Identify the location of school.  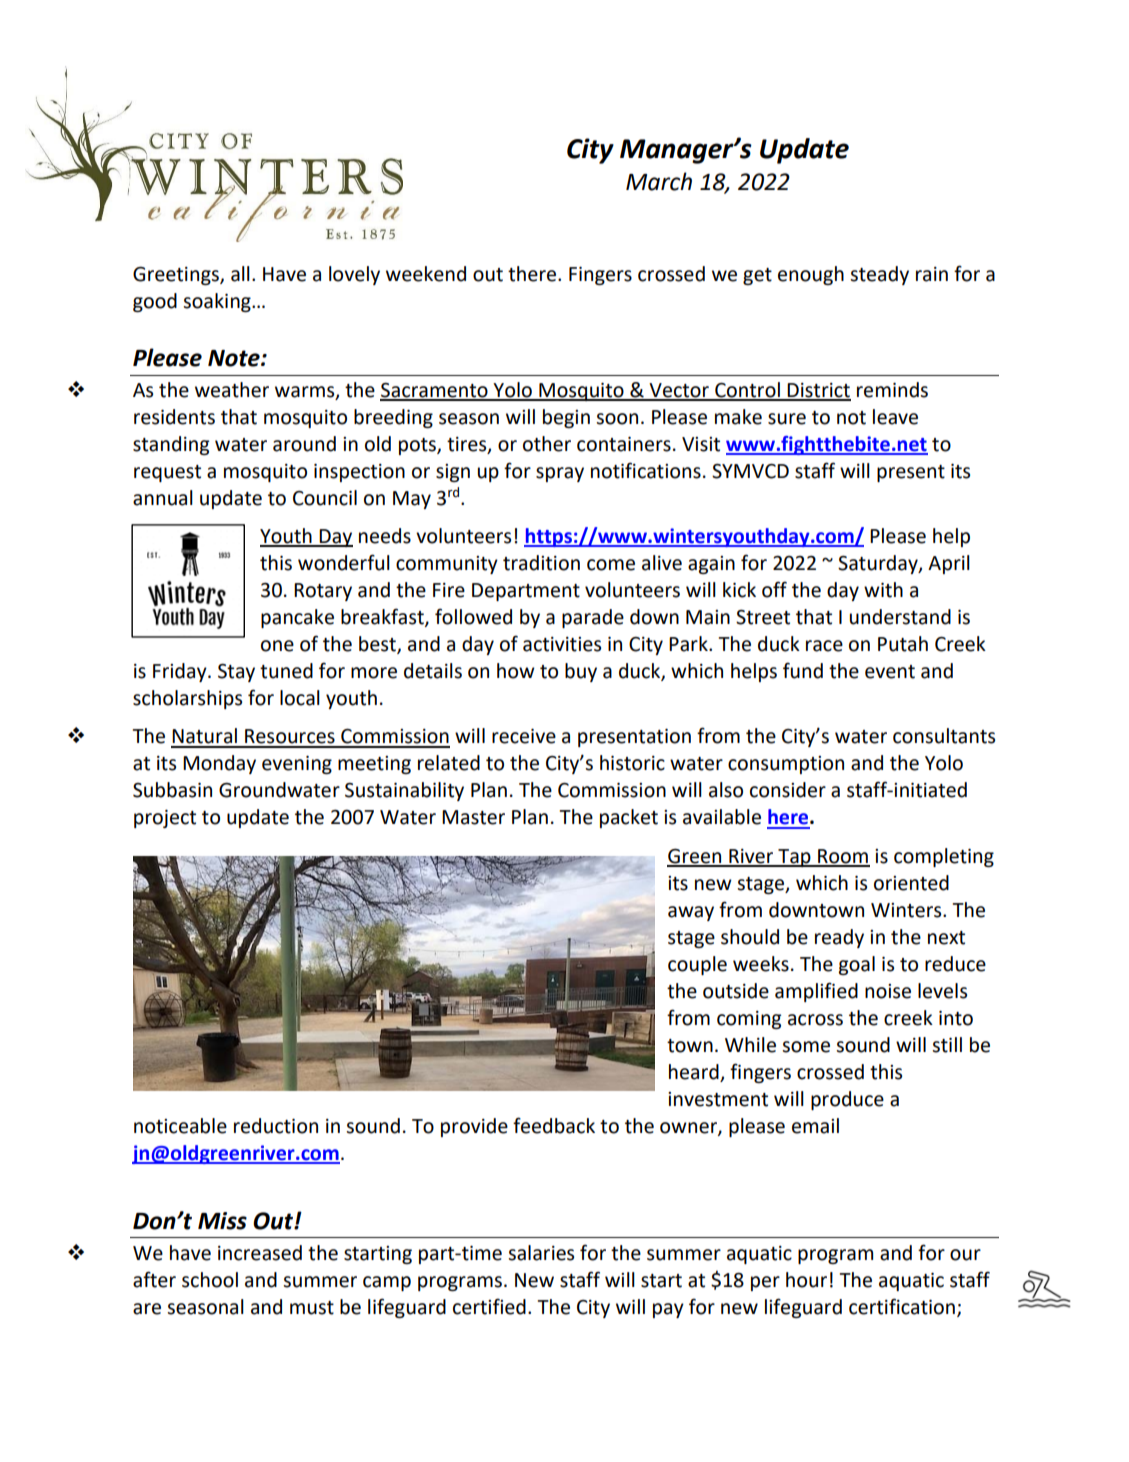
(210, 1280).
